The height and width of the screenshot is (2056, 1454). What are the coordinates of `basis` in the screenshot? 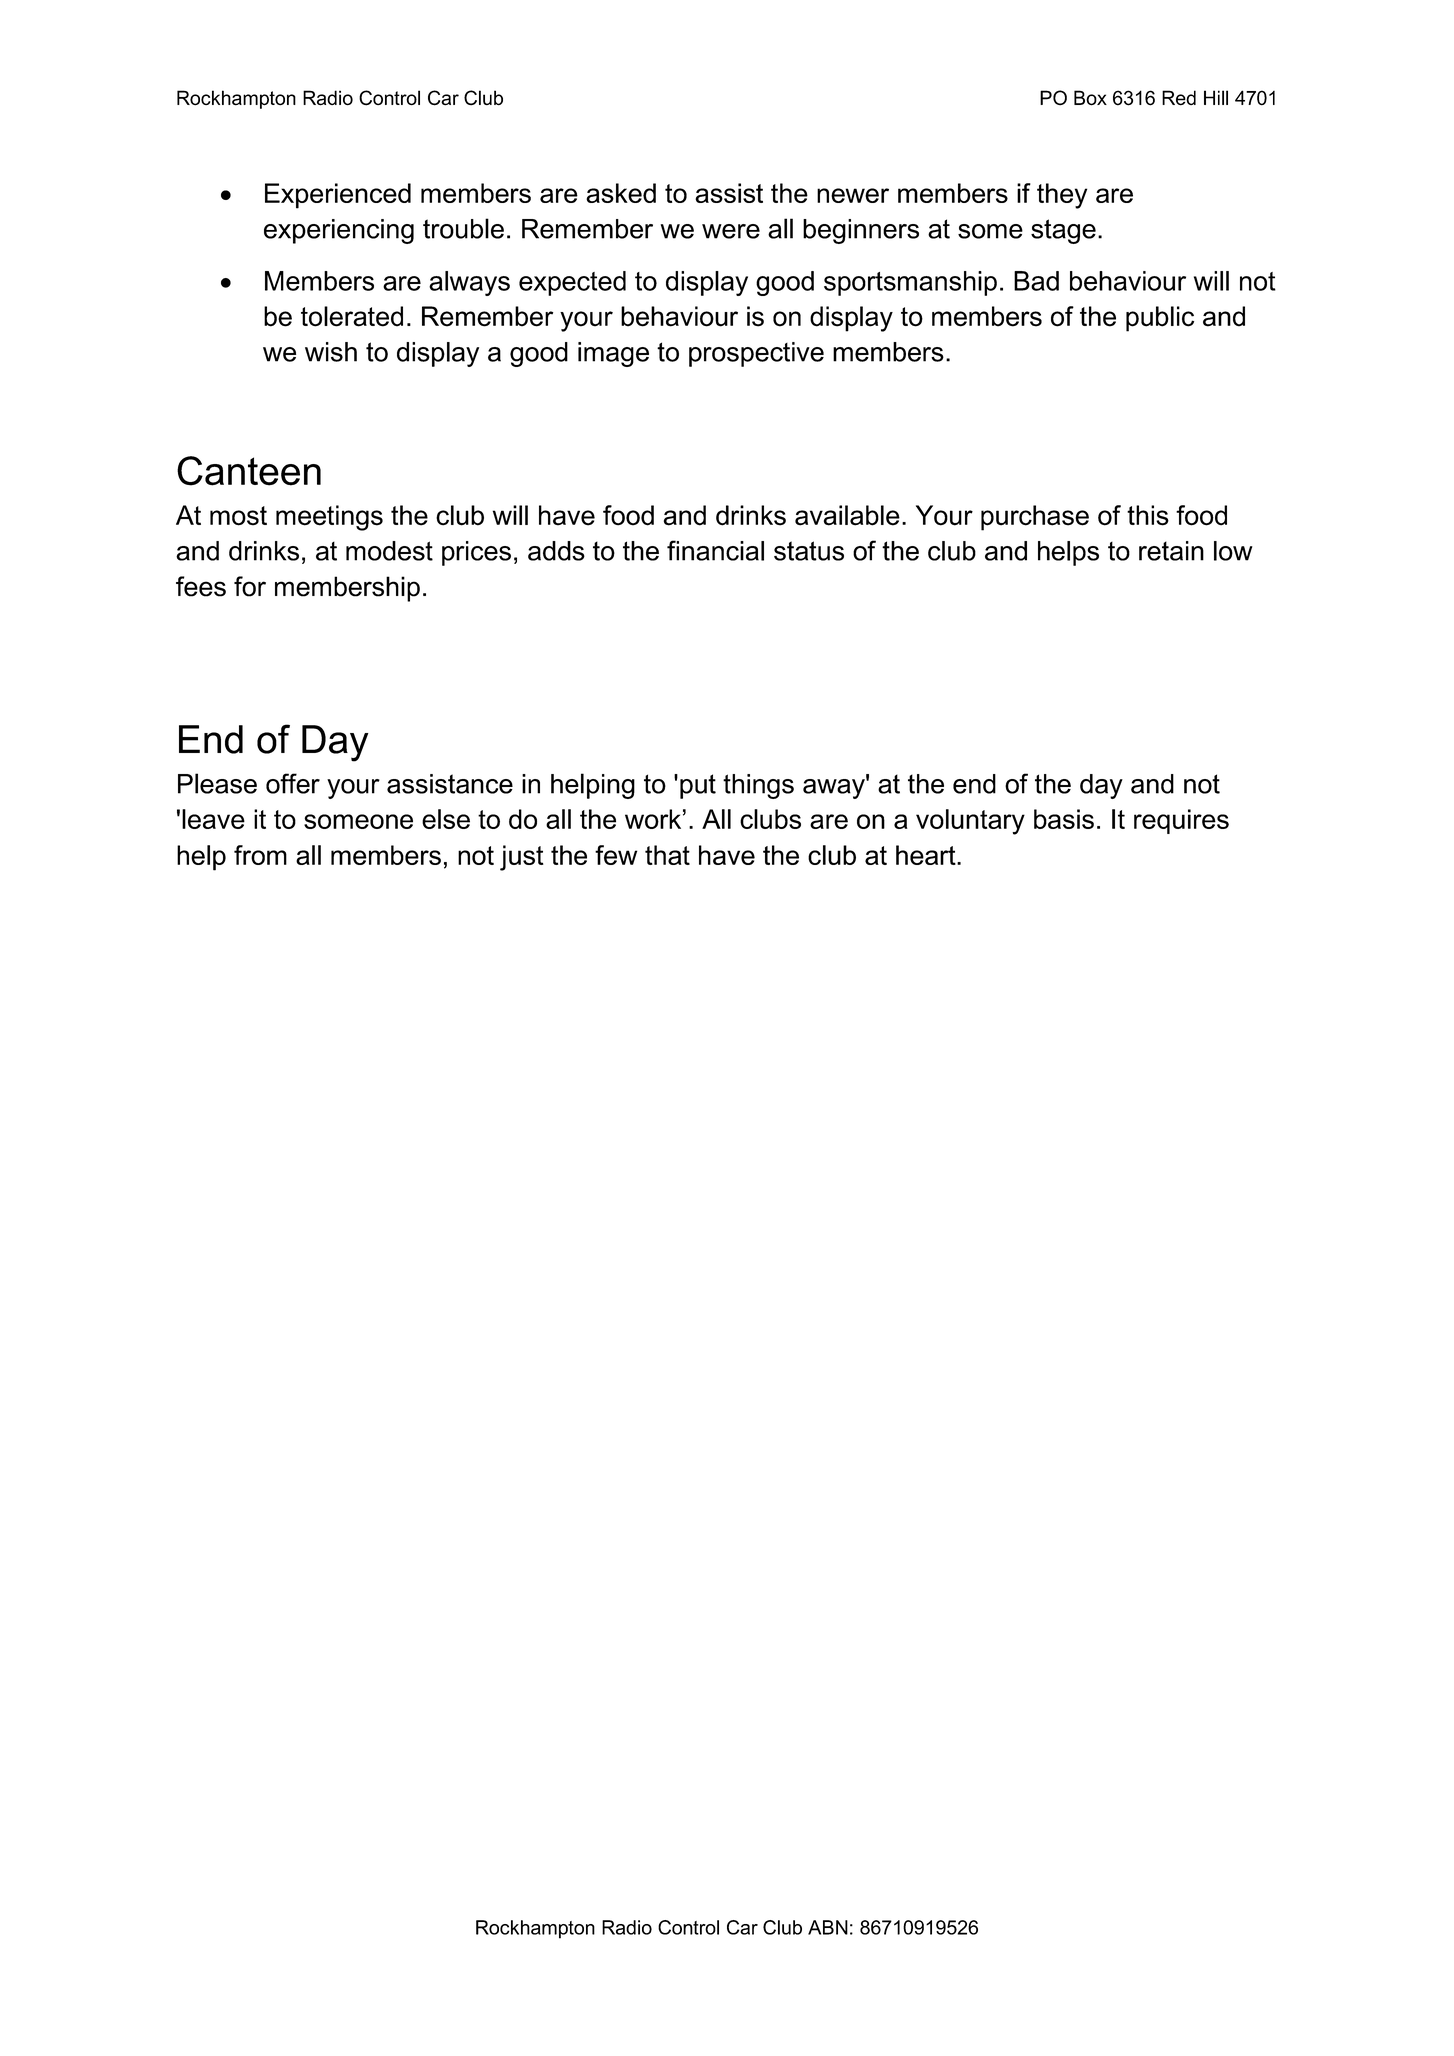 It's located at (1064, 819).
